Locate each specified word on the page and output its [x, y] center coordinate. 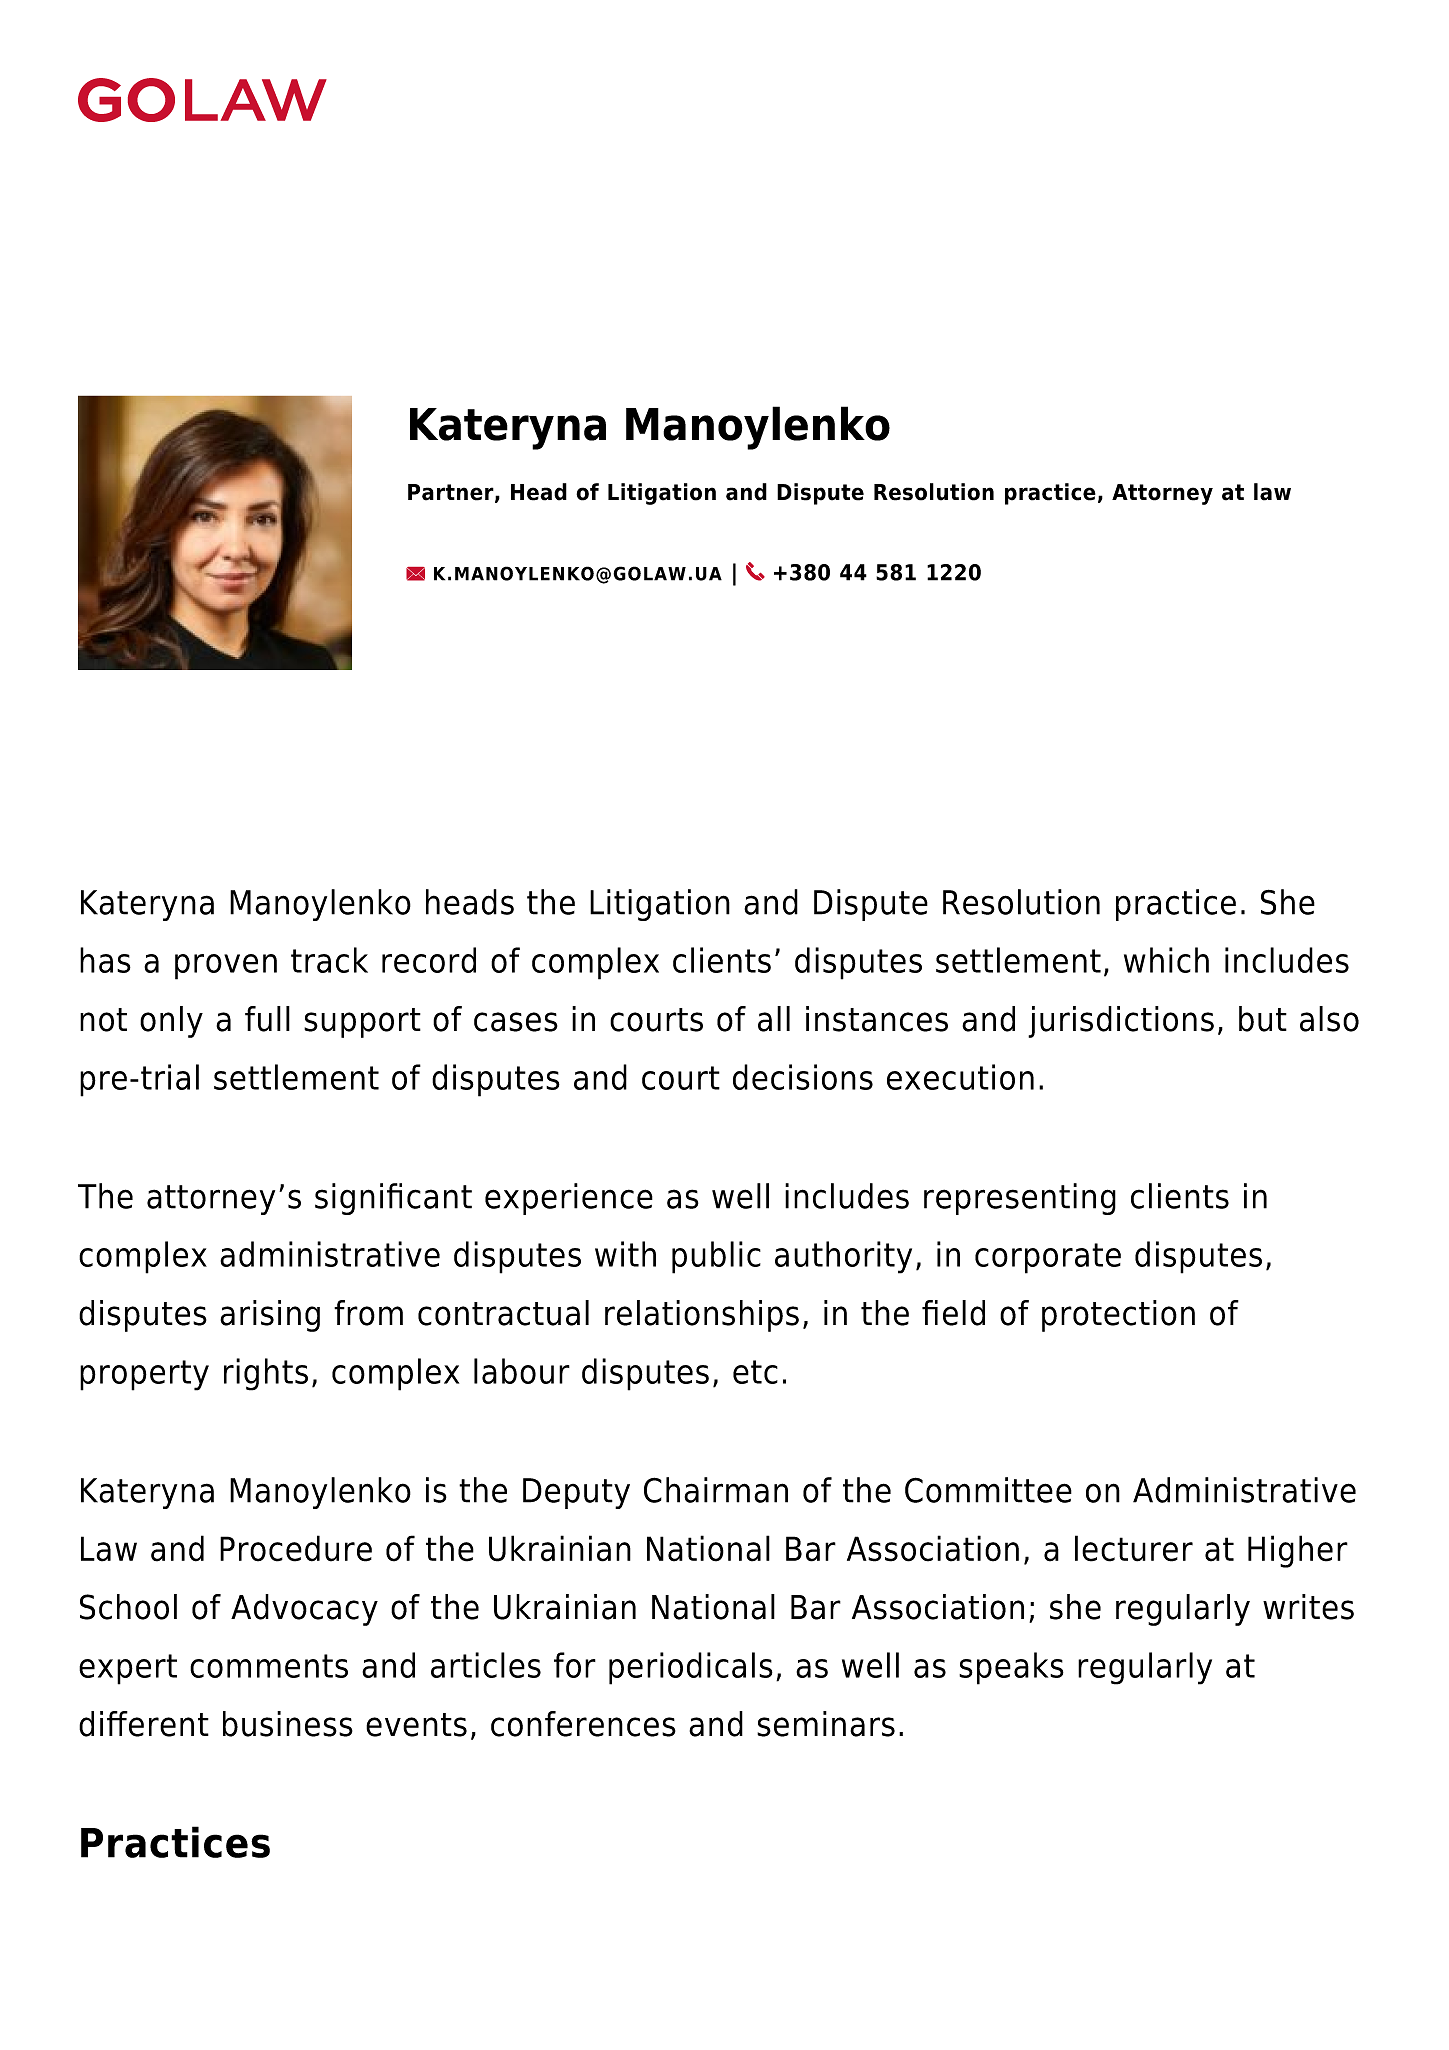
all [774, 1019]
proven [226, 967]
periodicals [691, 1668]
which [1166, 960]
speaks [1011, 1668]
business [288, 1724]
